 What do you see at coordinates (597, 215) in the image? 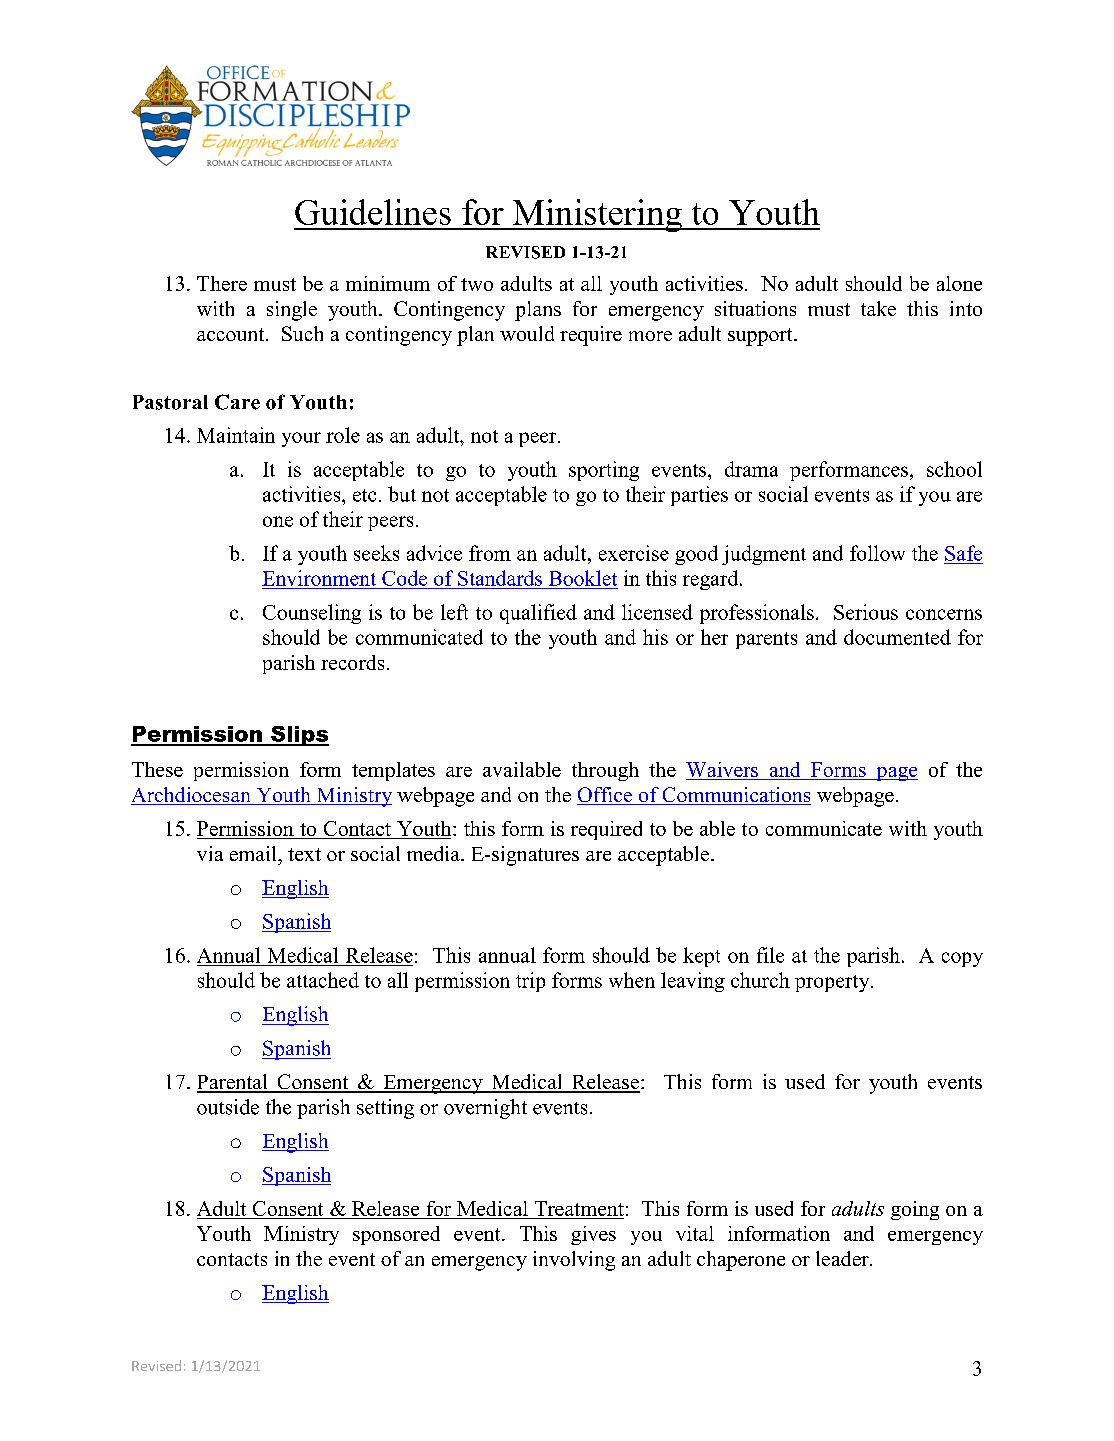
I see `Ministering` at bounding box center [597, 215].
